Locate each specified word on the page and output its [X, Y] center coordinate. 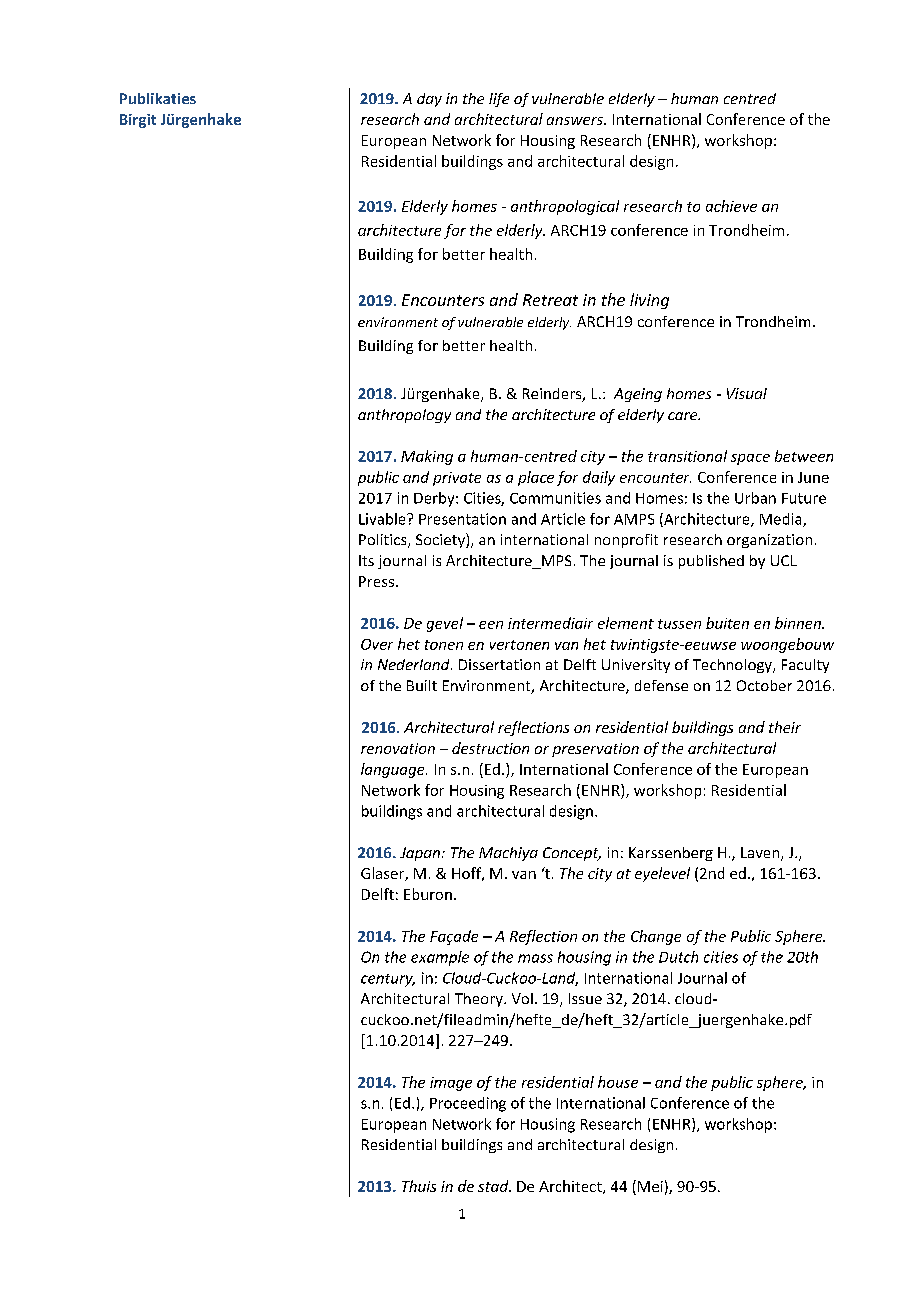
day [429, 100]
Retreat [550, 300]
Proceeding [468, 1104]
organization [769, 541]
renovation [398, 748]
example [440, 958]
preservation [595, 750]
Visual [747, 393]
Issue [585, 998]
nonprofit [626, 541]
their [785, 727]
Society [441, 540]
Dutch [678, 957]
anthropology [404, 416]
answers [576, 121]
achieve [731, 206]
